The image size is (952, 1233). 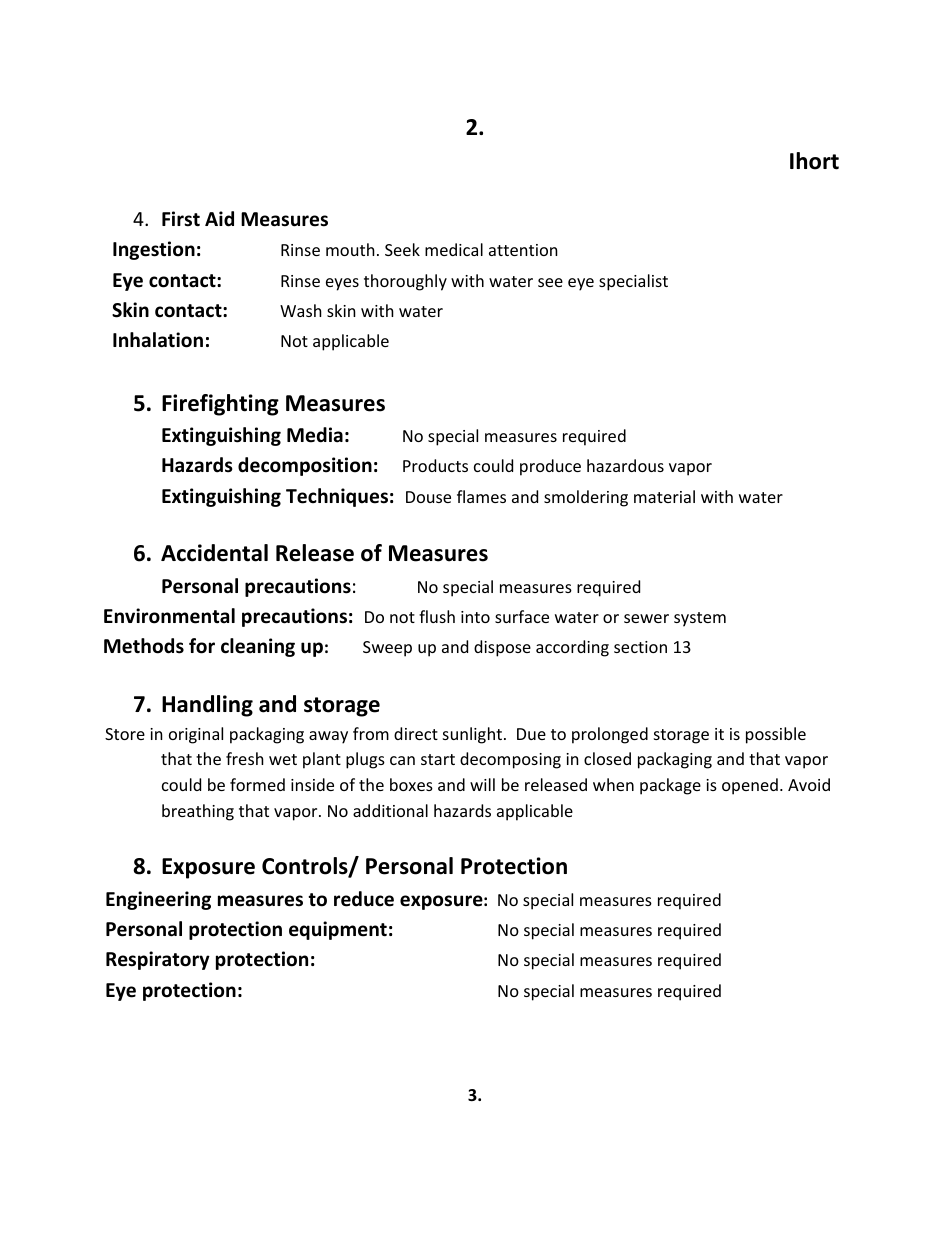 I want to click on Aid, so click(x=219, y=219).
